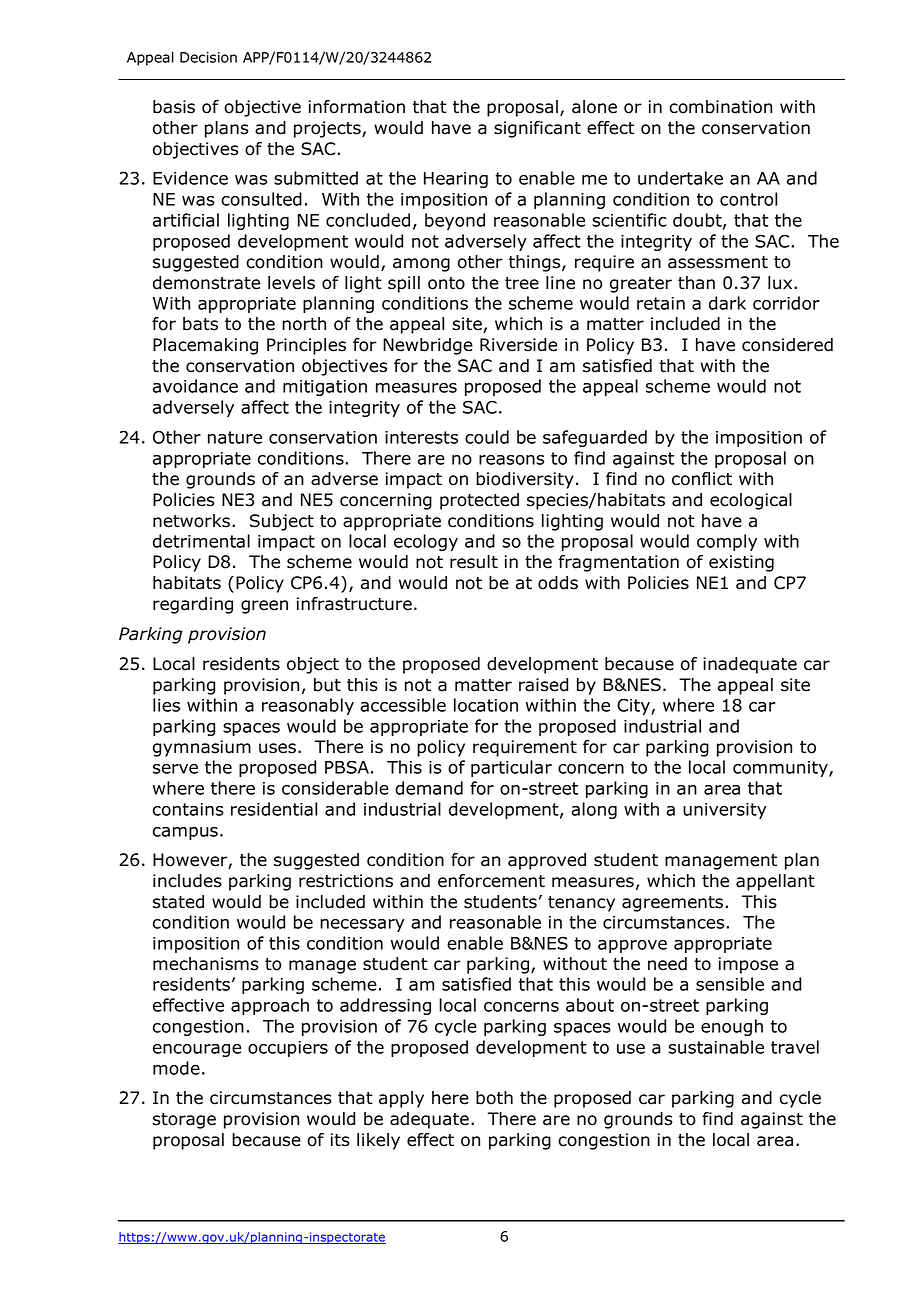 This document has height=1308, width=924. I want to click on existing, so click(741, 563).
